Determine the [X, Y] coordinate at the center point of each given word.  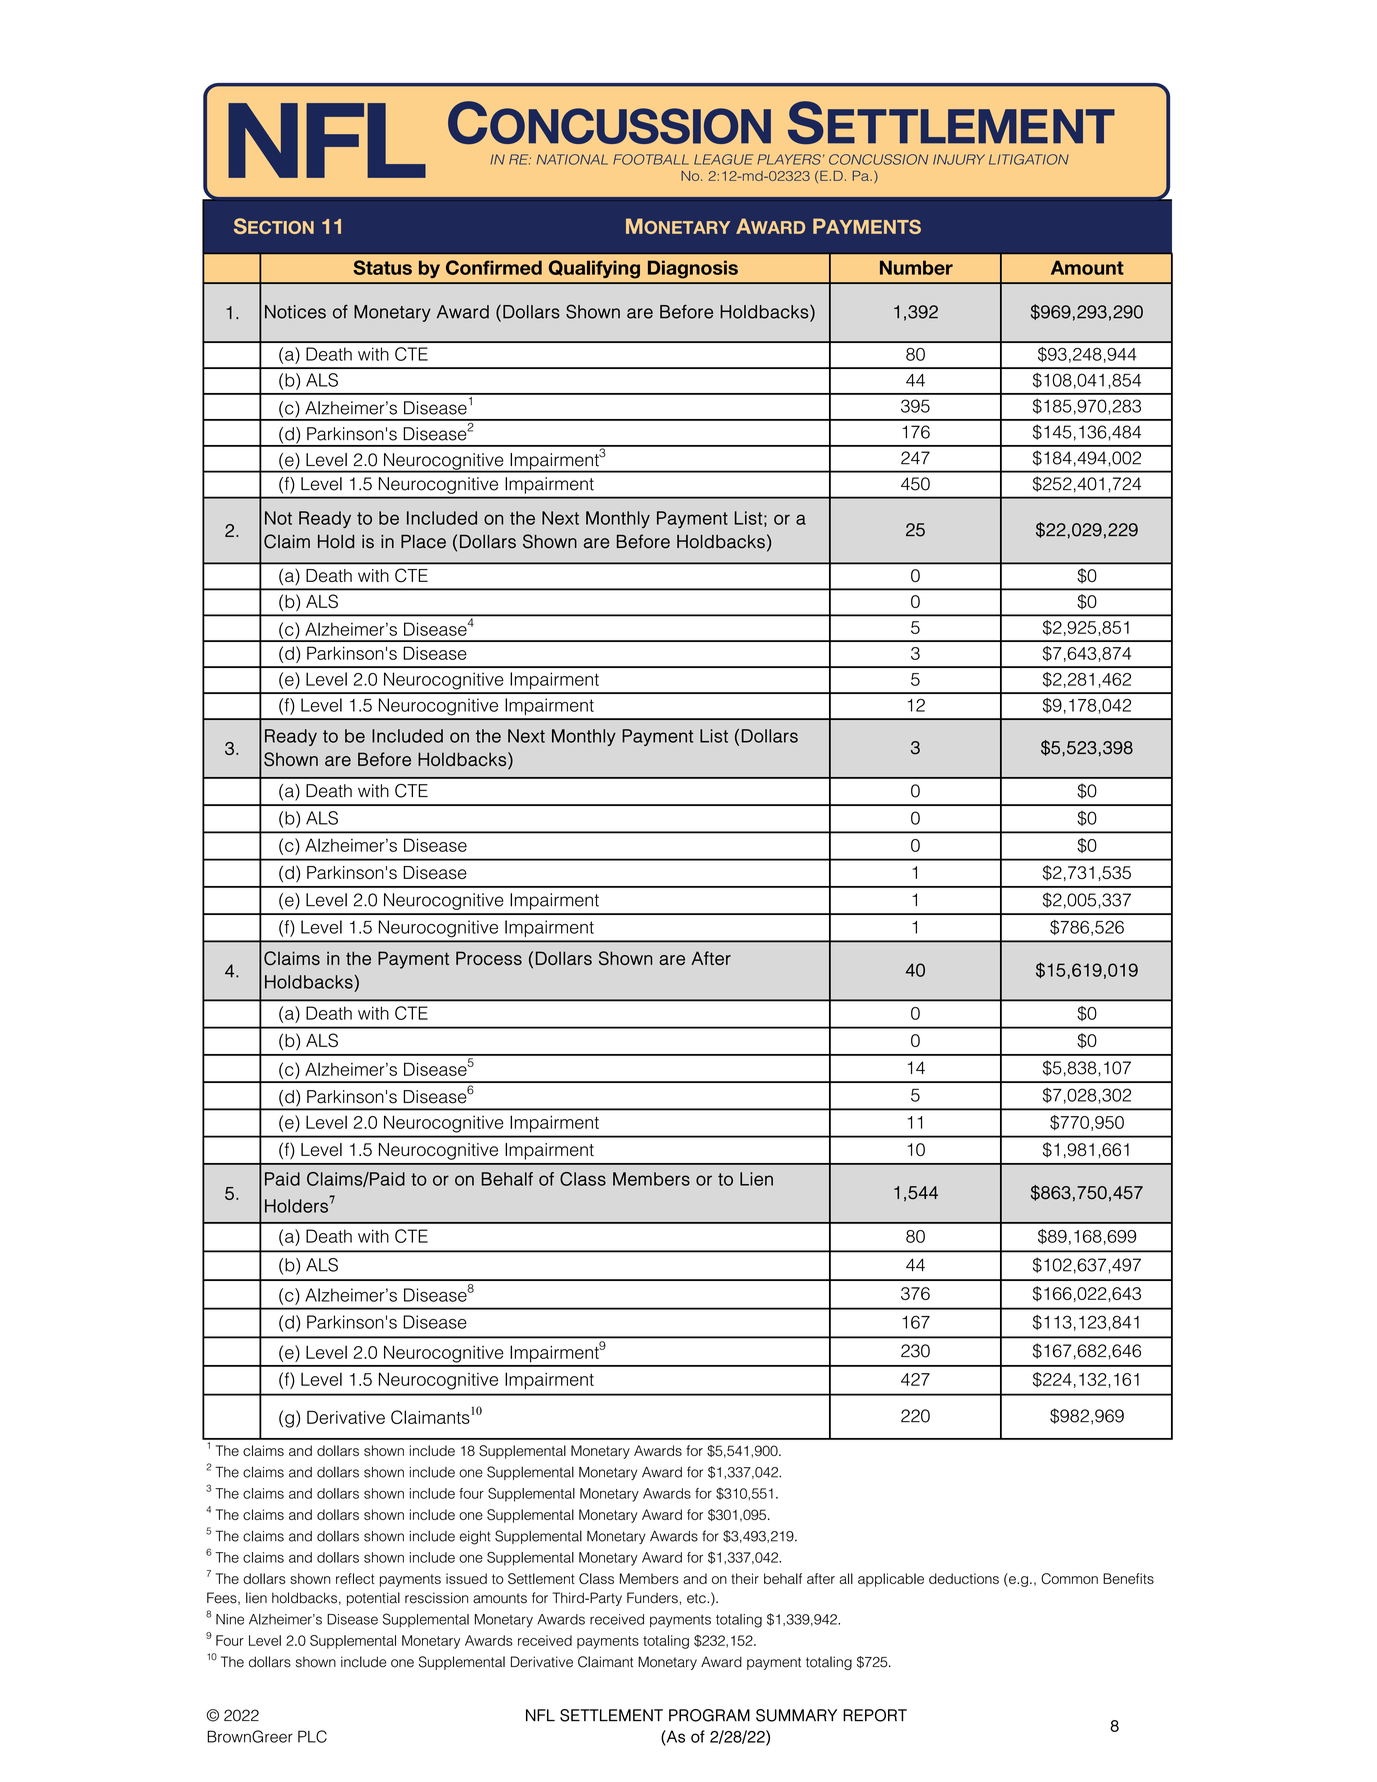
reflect [355, 1578]
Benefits [1128, 1578]
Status [382, 267]
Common [1069, 1578]
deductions [964, 1578]
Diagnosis [693, 269]
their [745, 1578]
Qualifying [594, 269]
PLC [312, 1736]
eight [475, 1538]
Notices [295, 312]
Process [489, 958]
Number [916, 267]
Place [423, 542]
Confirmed [494, 267]
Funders [652, 1598]
